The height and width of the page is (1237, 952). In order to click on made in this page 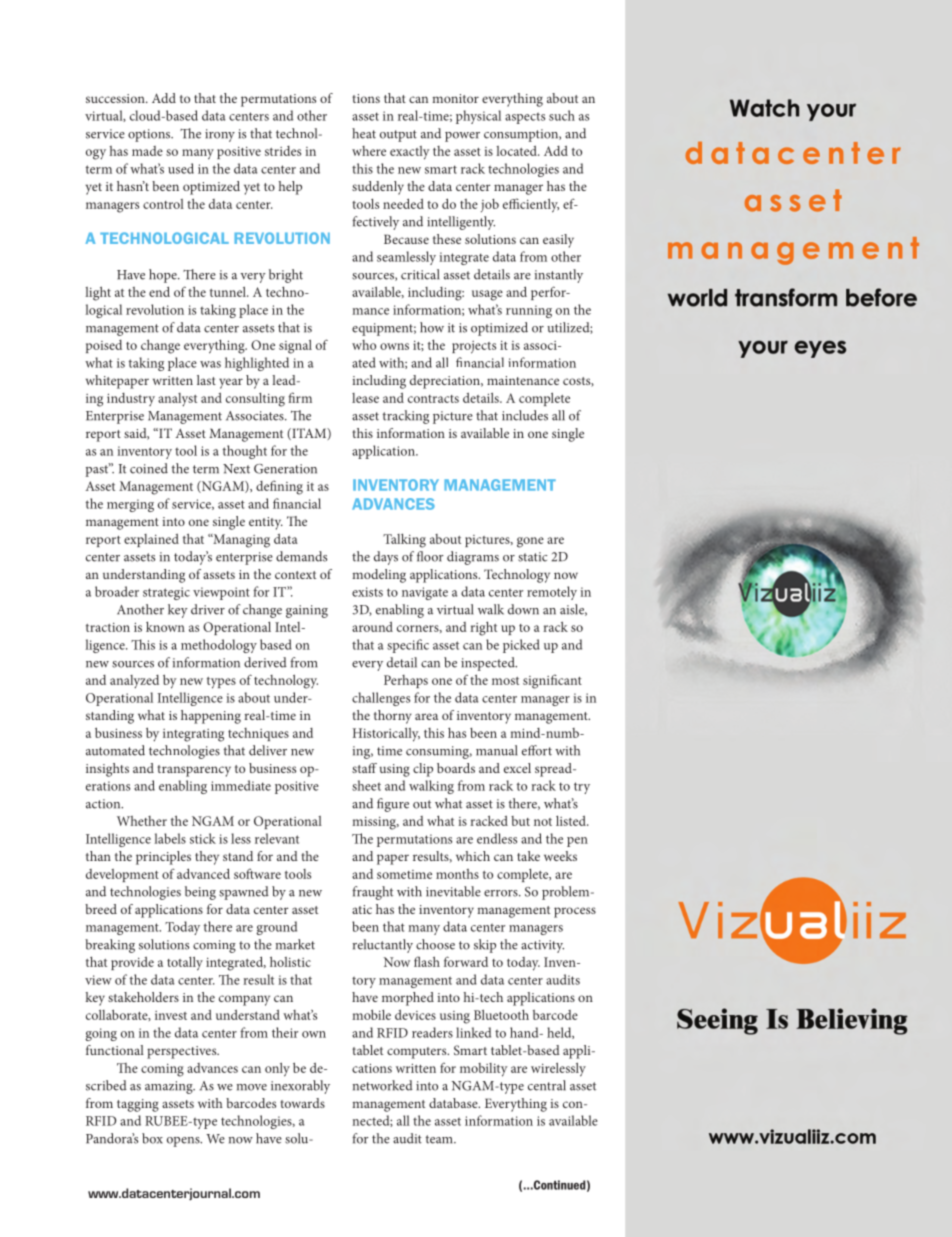, I will do `click(147, 151)`.
